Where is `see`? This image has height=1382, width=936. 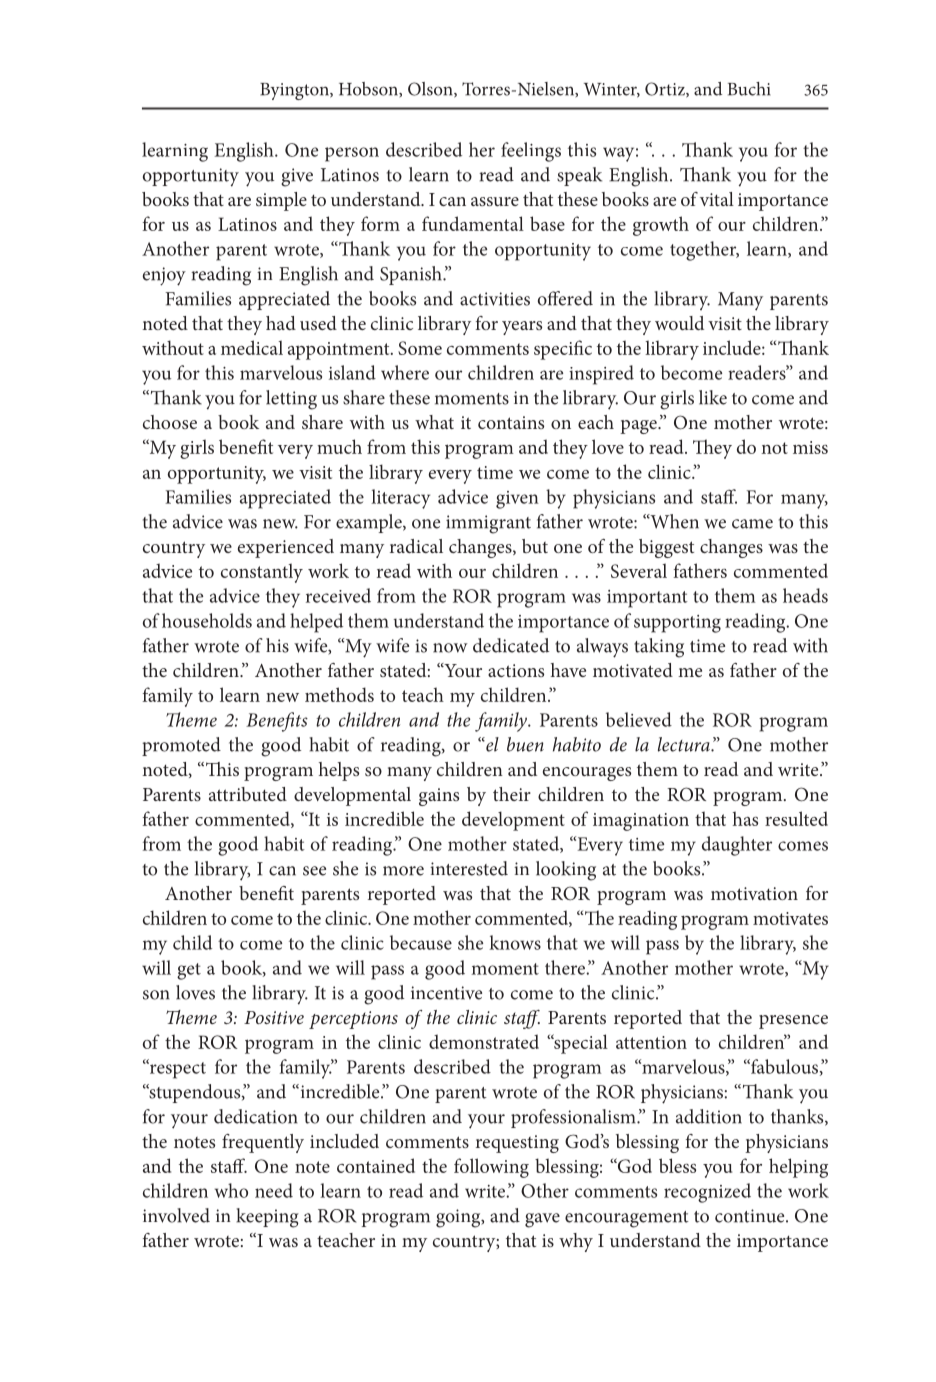
see is located at coordinates (314, 871).
